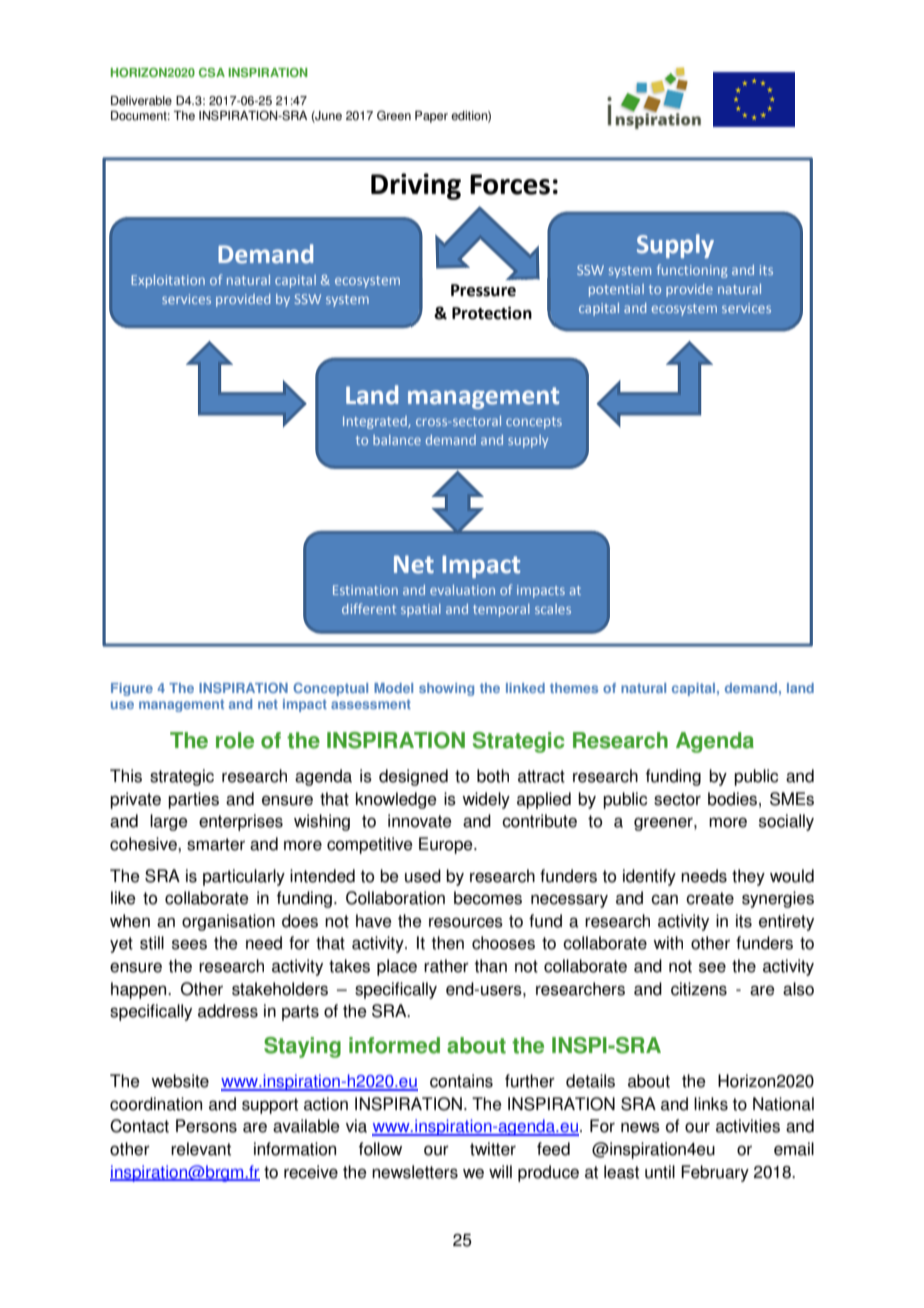  I want to click on Paper, so click(431, 117).
